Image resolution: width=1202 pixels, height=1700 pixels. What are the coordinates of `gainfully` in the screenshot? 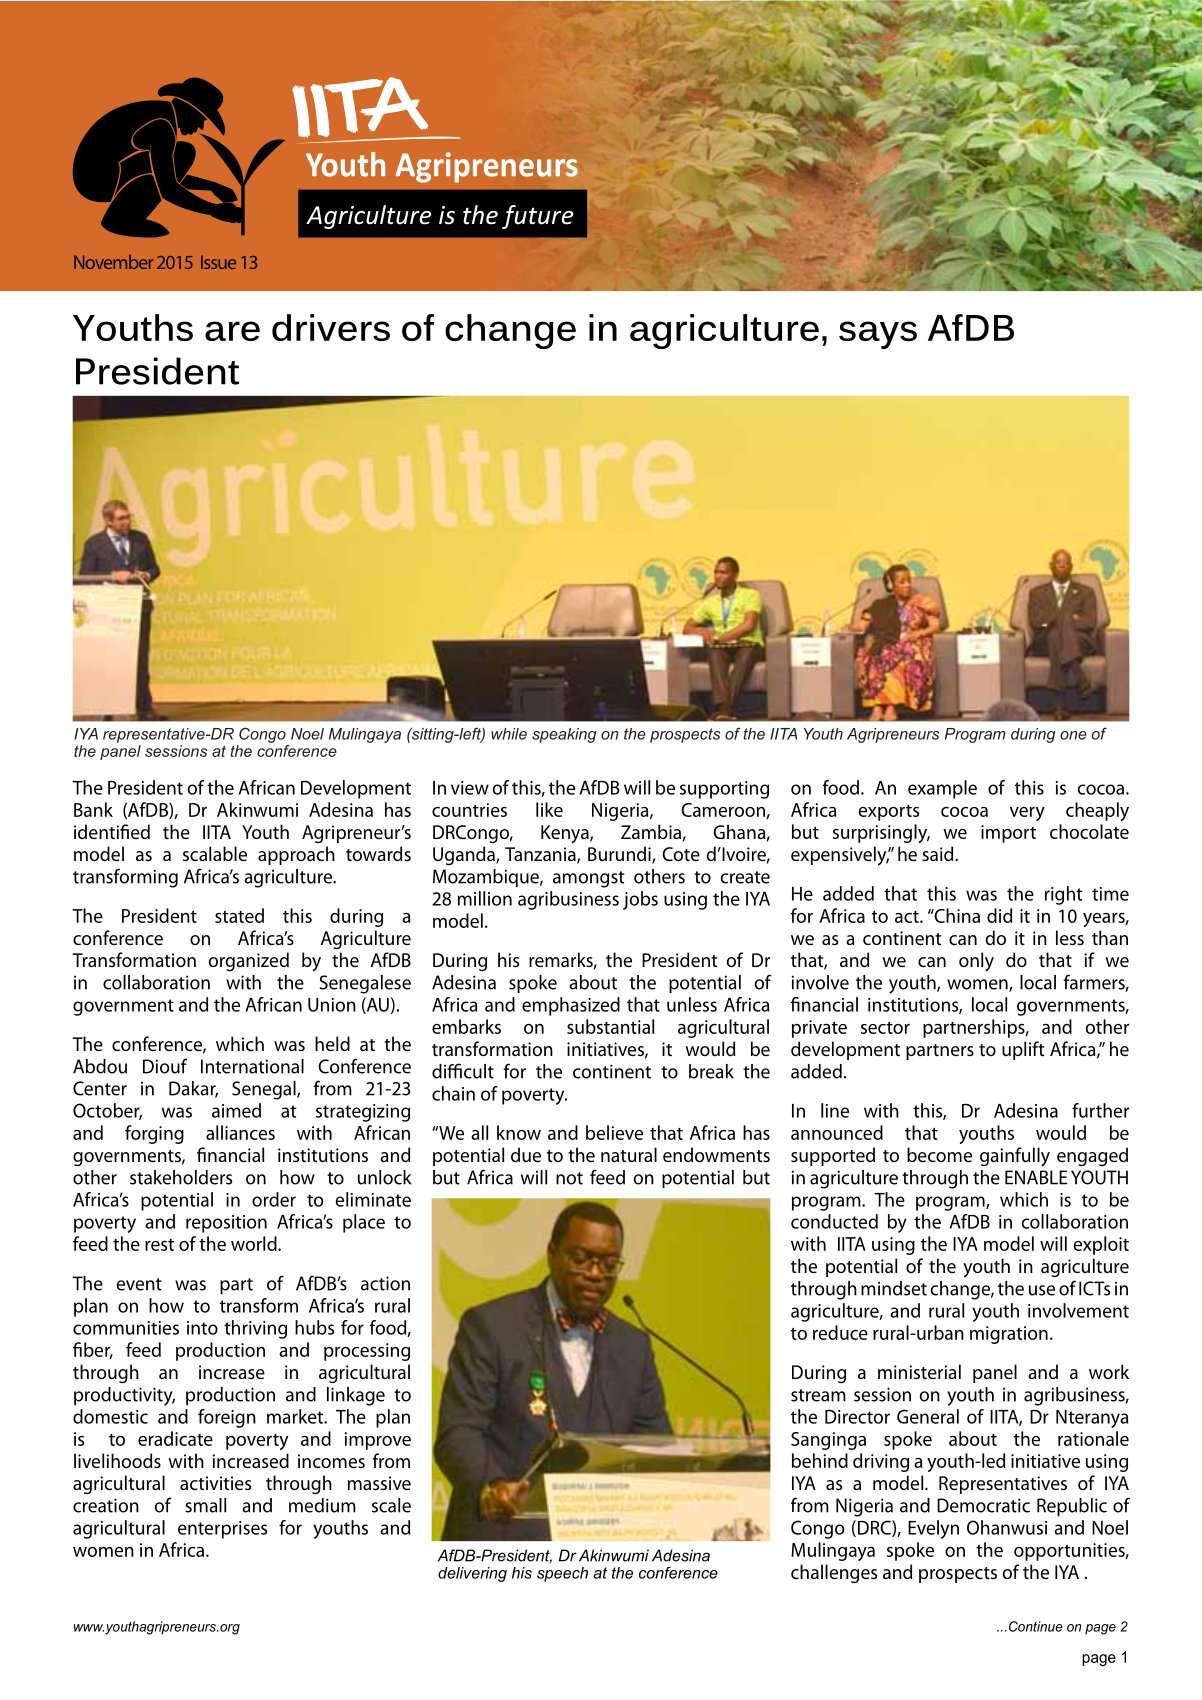 It's located at (1015, 1157).
